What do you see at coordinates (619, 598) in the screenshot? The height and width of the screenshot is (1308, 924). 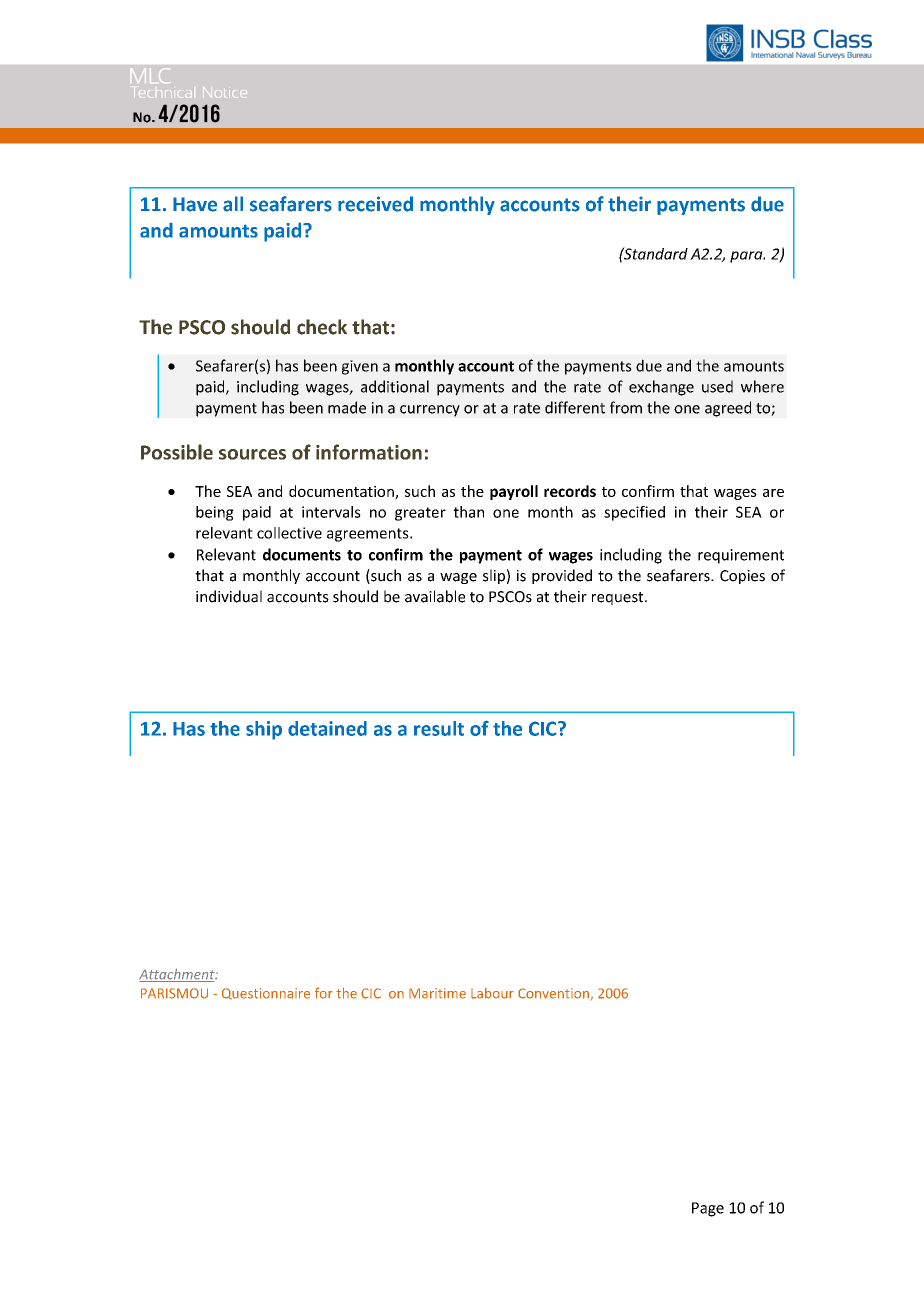 I see `request` at bounding box center [619, 598].
